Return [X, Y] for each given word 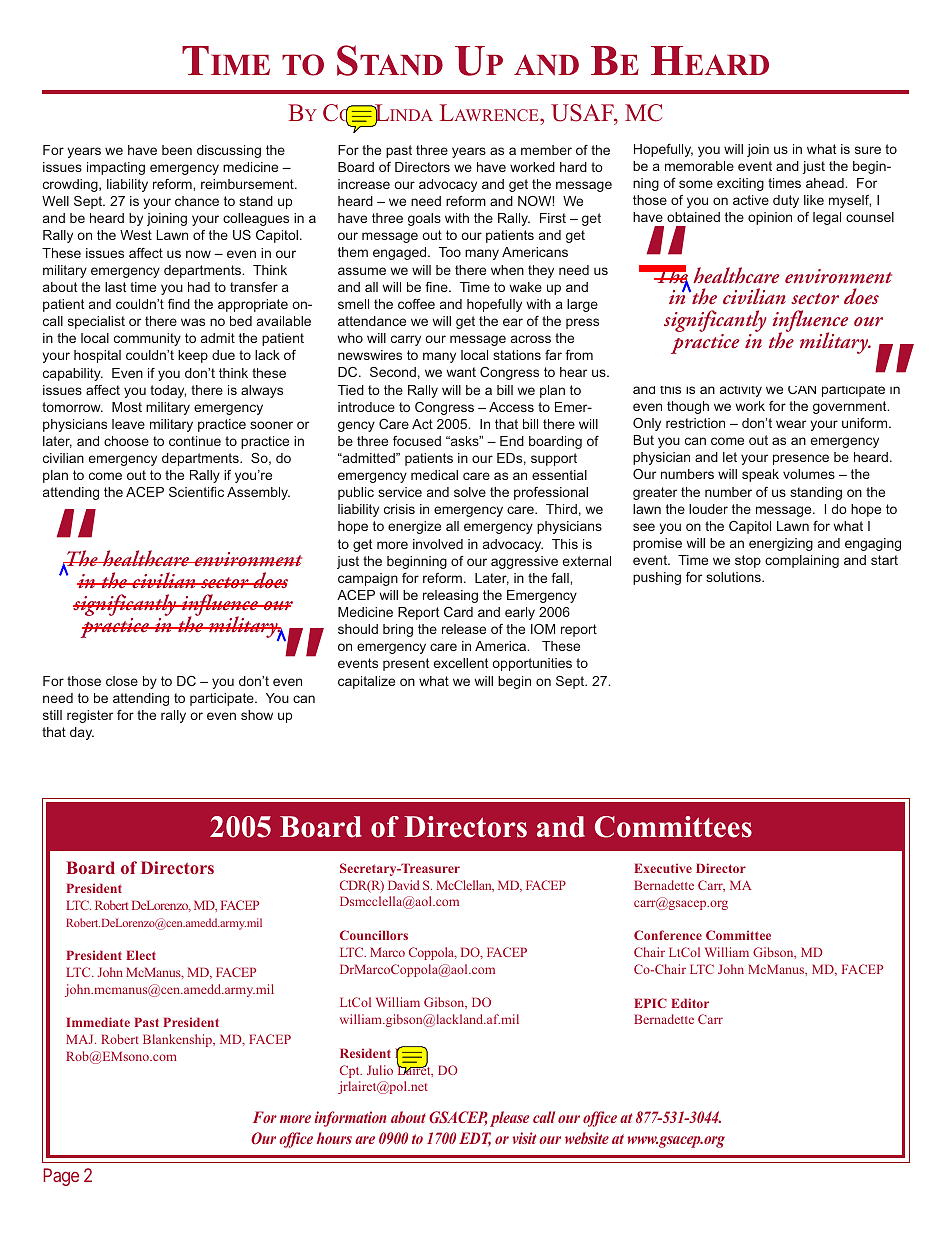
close [122, 681]
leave [128, 424]
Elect [141, 955]
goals [424, 219]
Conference [668, 935]
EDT [475, 1139]
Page [61, 1177]
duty [786, 201]
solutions [734, 577]
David [404, 885]
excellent [461, 663]
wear [791, 424]
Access [511, 407]
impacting [116, 168]
